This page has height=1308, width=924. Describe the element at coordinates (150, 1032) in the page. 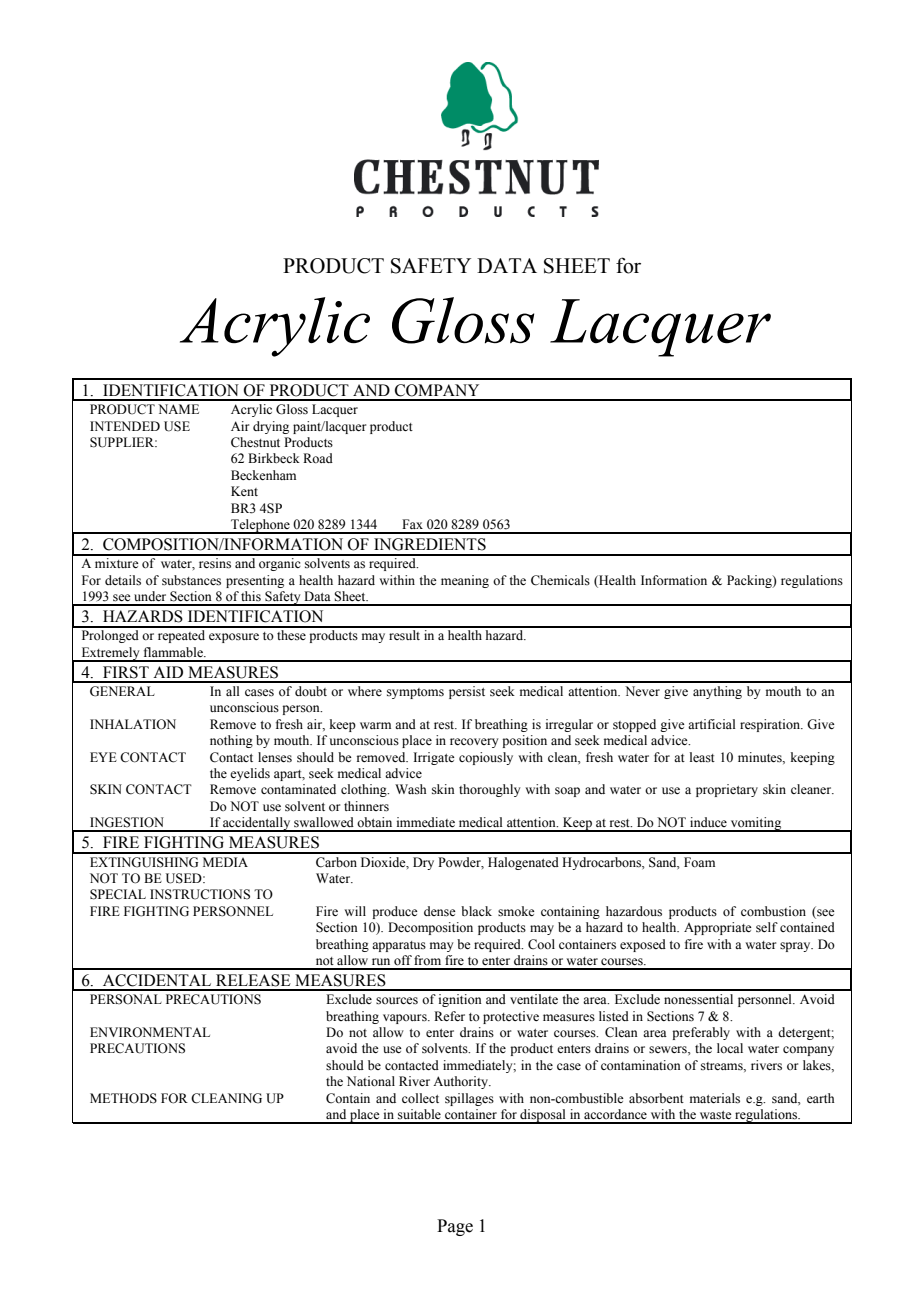

I see `ENVIRONMENTAL` at that location.
